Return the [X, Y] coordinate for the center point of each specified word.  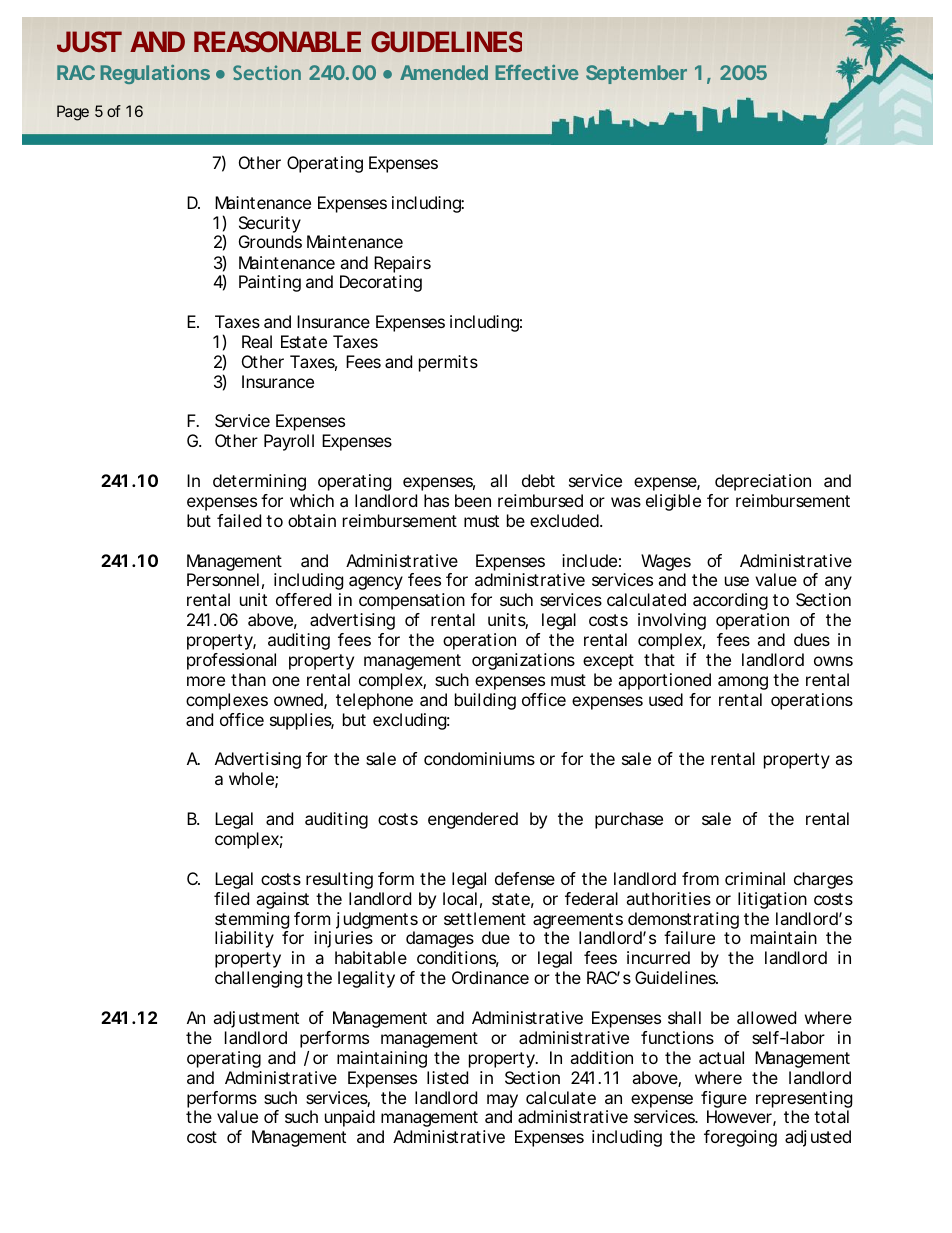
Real [257, 341]
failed [239, 520]
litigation [772, 900]
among [743, 683]
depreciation [763, 482]
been [473, 500]
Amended [444, 72]
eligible [673, 502]
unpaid [350, 1118]
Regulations [155, 74]
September [636, 74]
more [206, 681]
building [485, 701]
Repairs [402, 264]
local [460, 898]
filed [231, 898]
